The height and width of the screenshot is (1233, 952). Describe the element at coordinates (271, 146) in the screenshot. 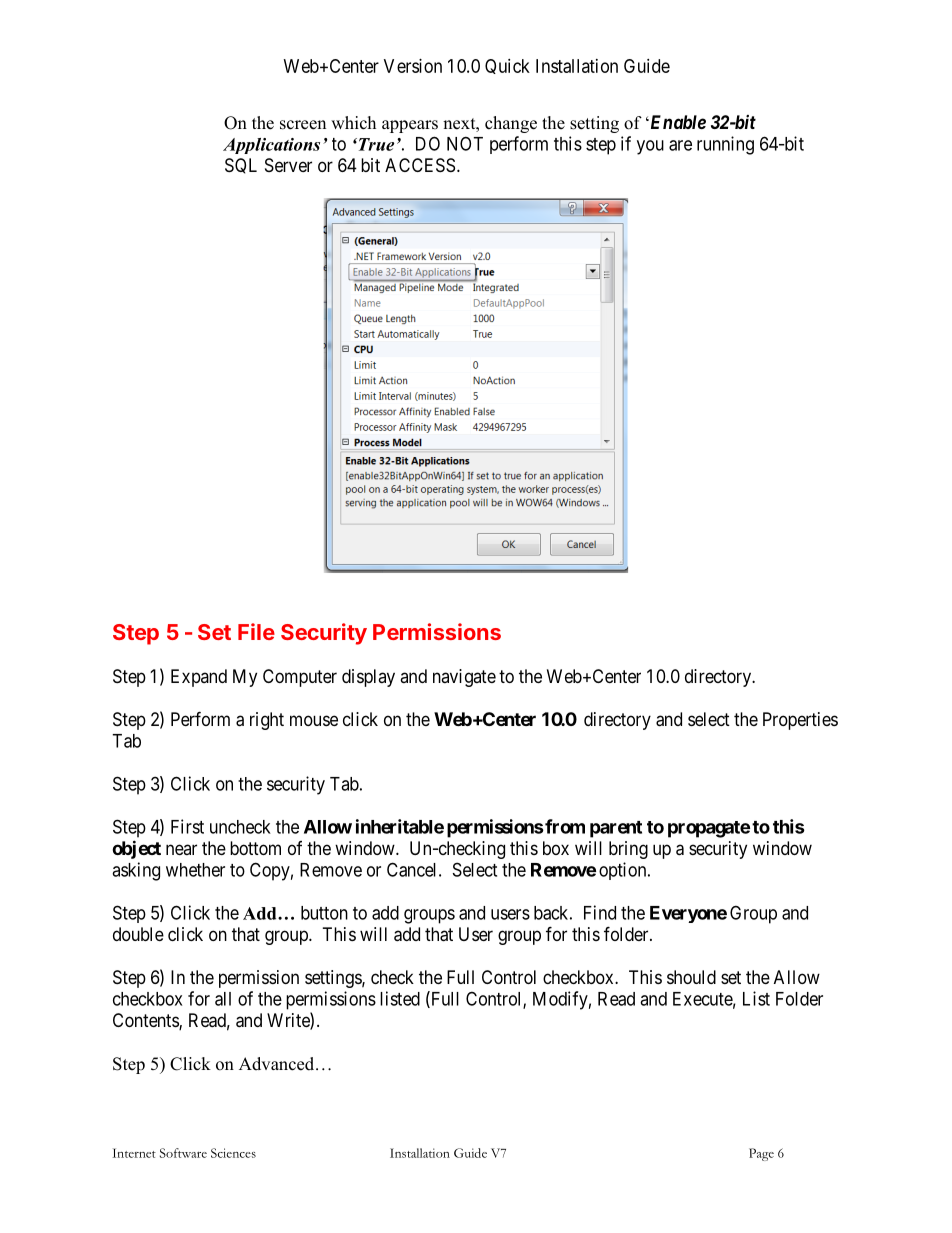

I see `Applications` at that location.
